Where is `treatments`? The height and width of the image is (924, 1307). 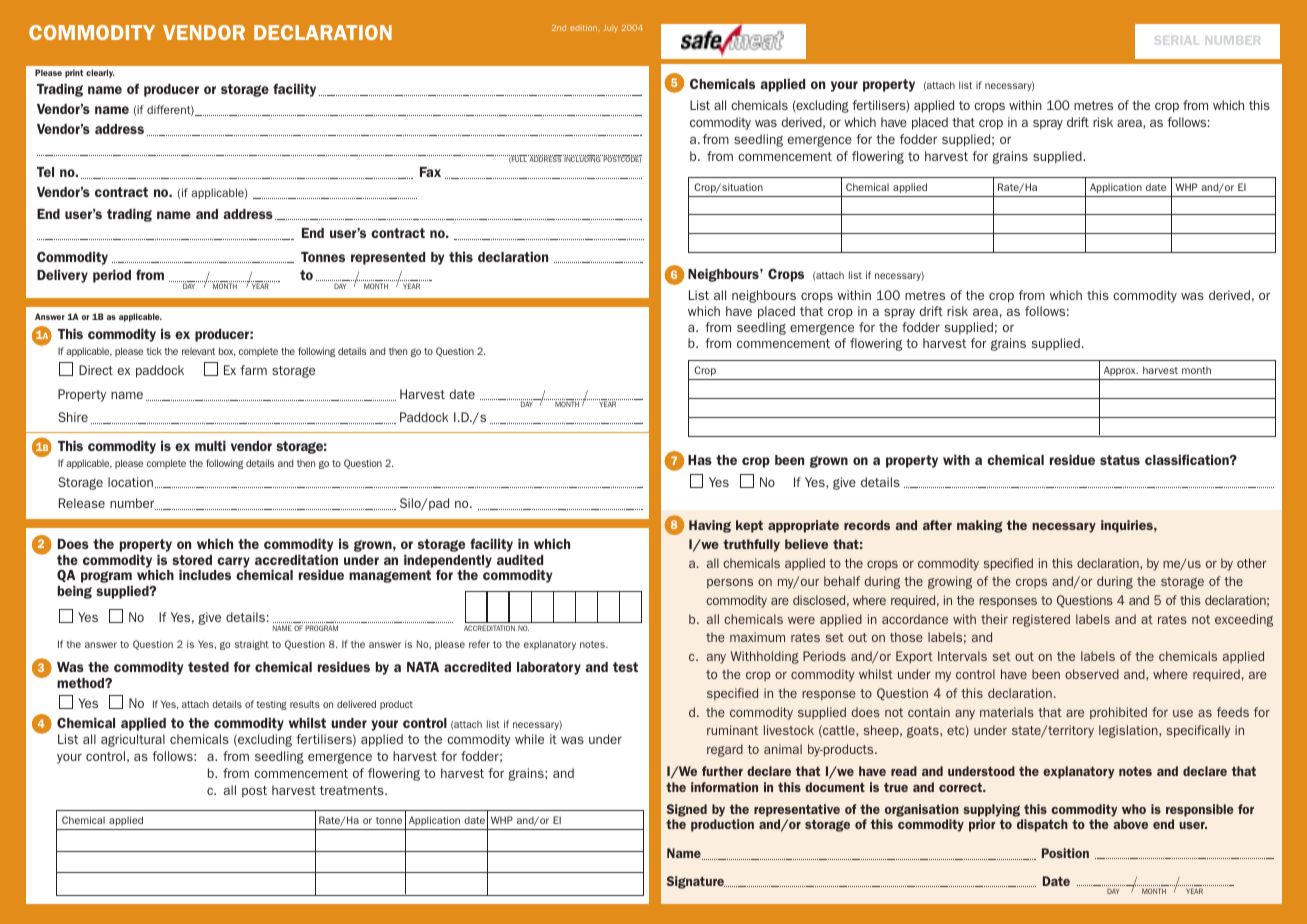
treatments is located at coordinates (353, 790).
